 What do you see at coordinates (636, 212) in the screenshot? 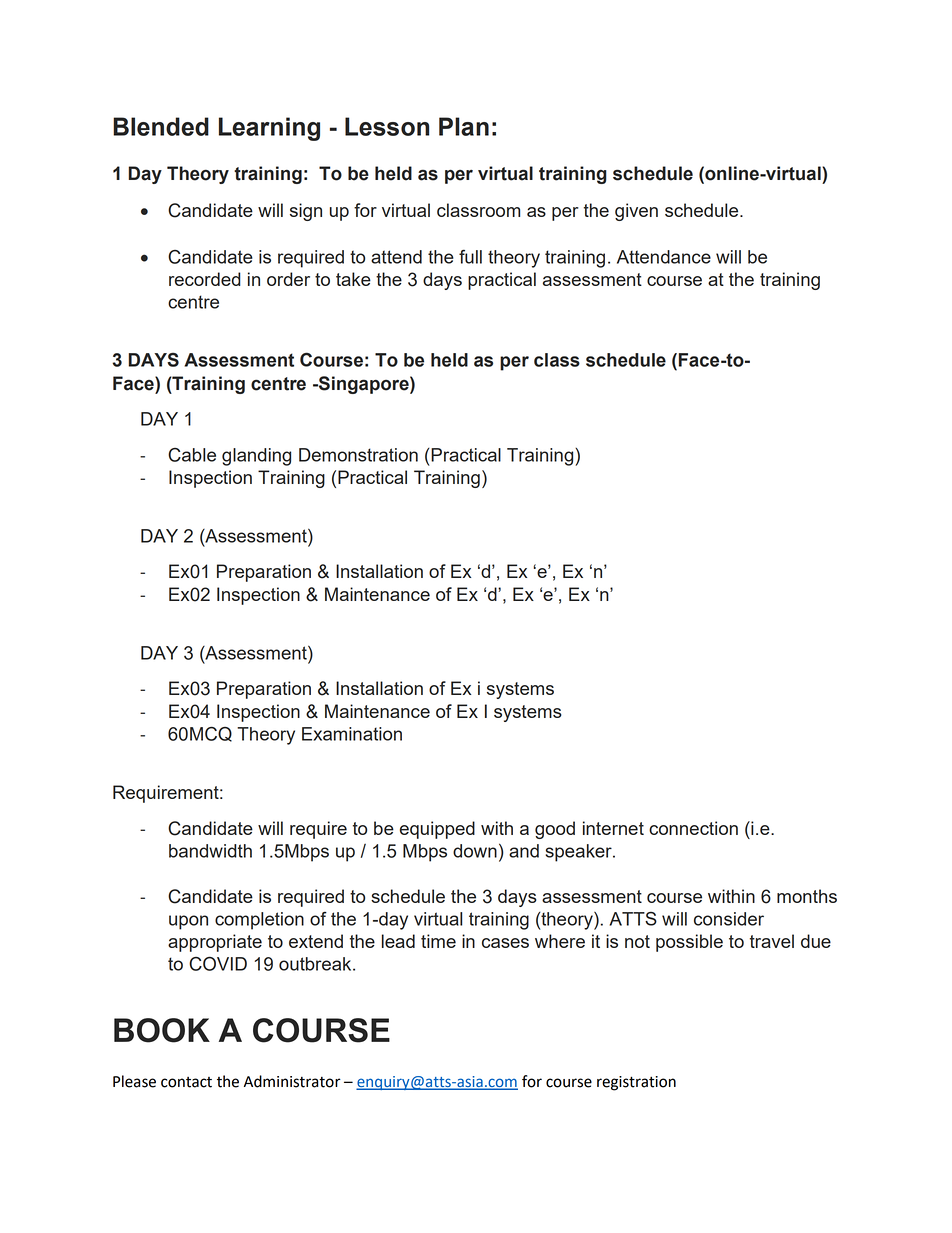
I see `given` at bounding box center [636, 212].
